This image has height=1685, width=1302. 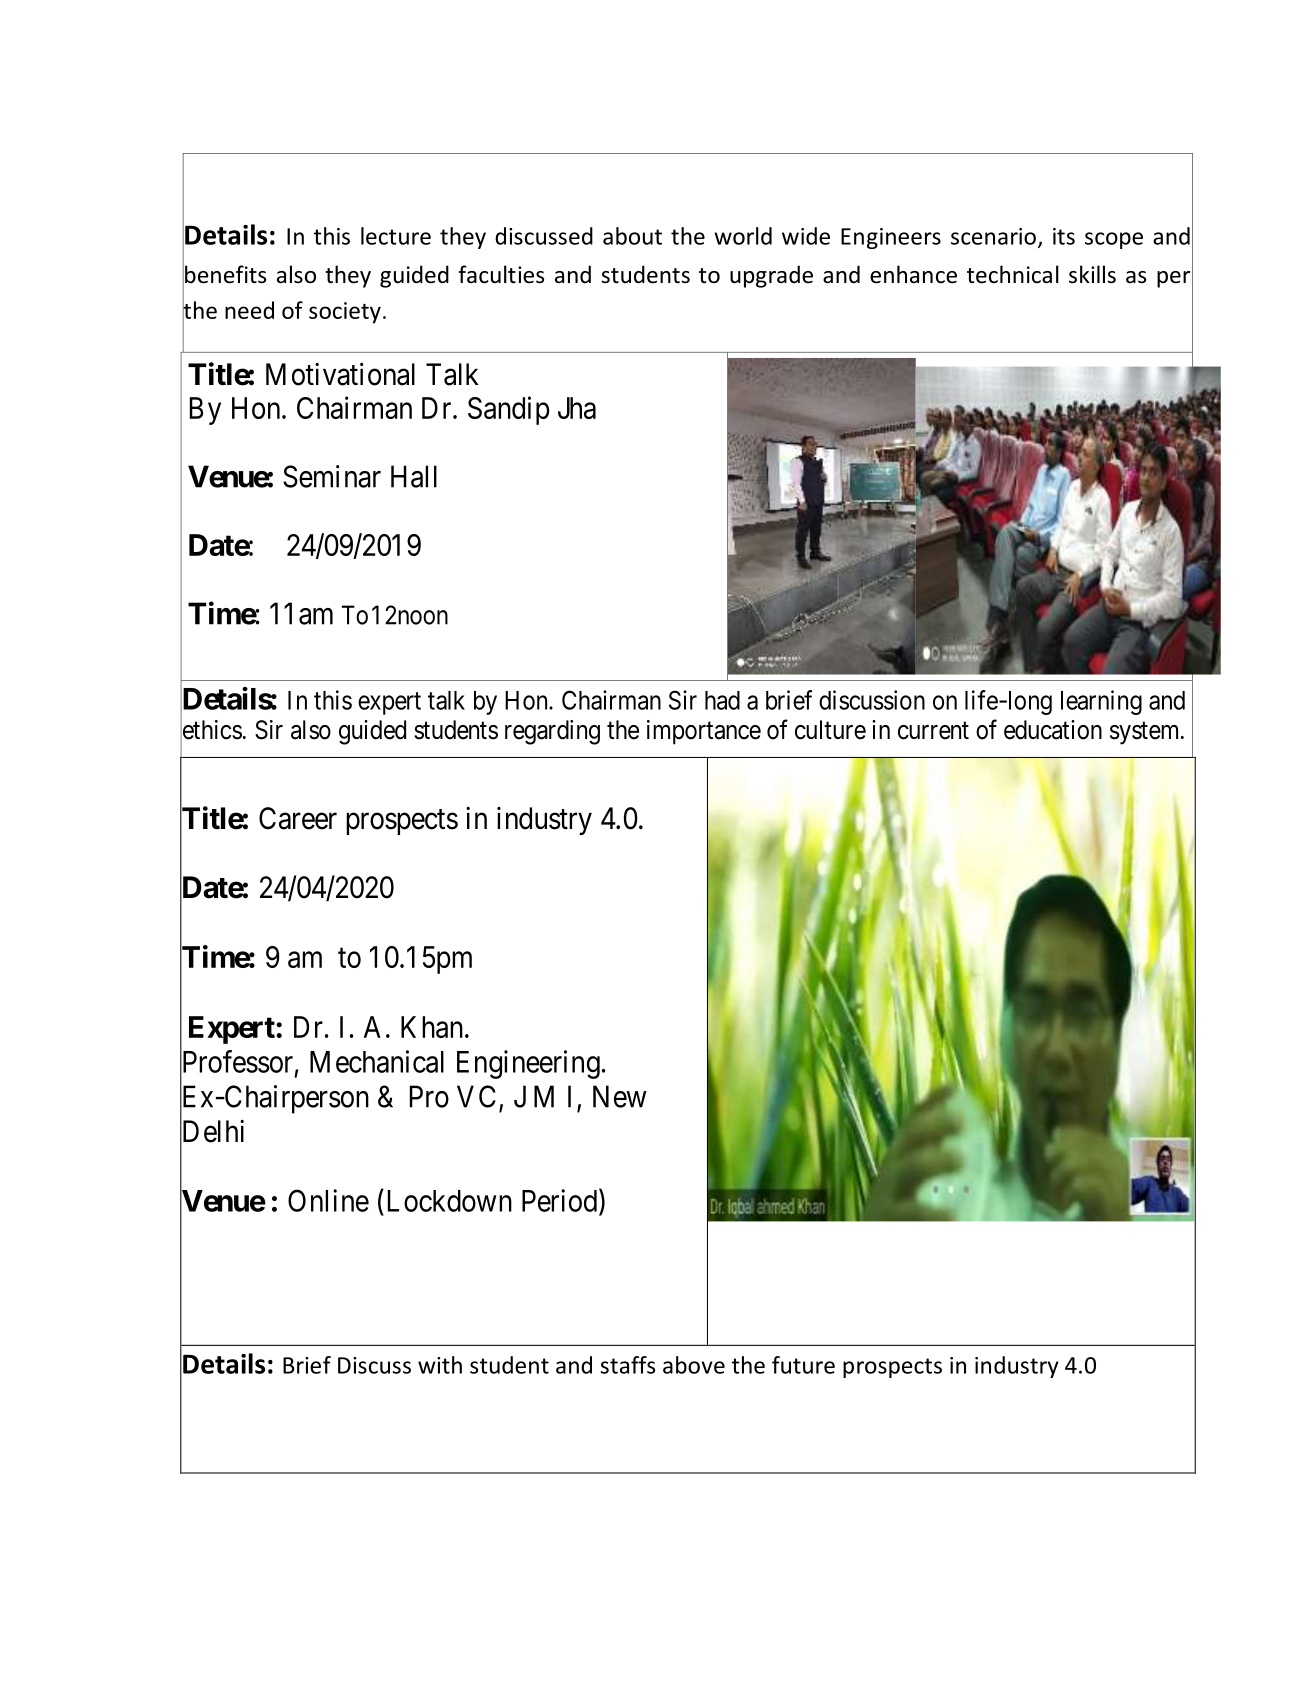 I want to click on Mechanical, so click(x=377, y=1061).
